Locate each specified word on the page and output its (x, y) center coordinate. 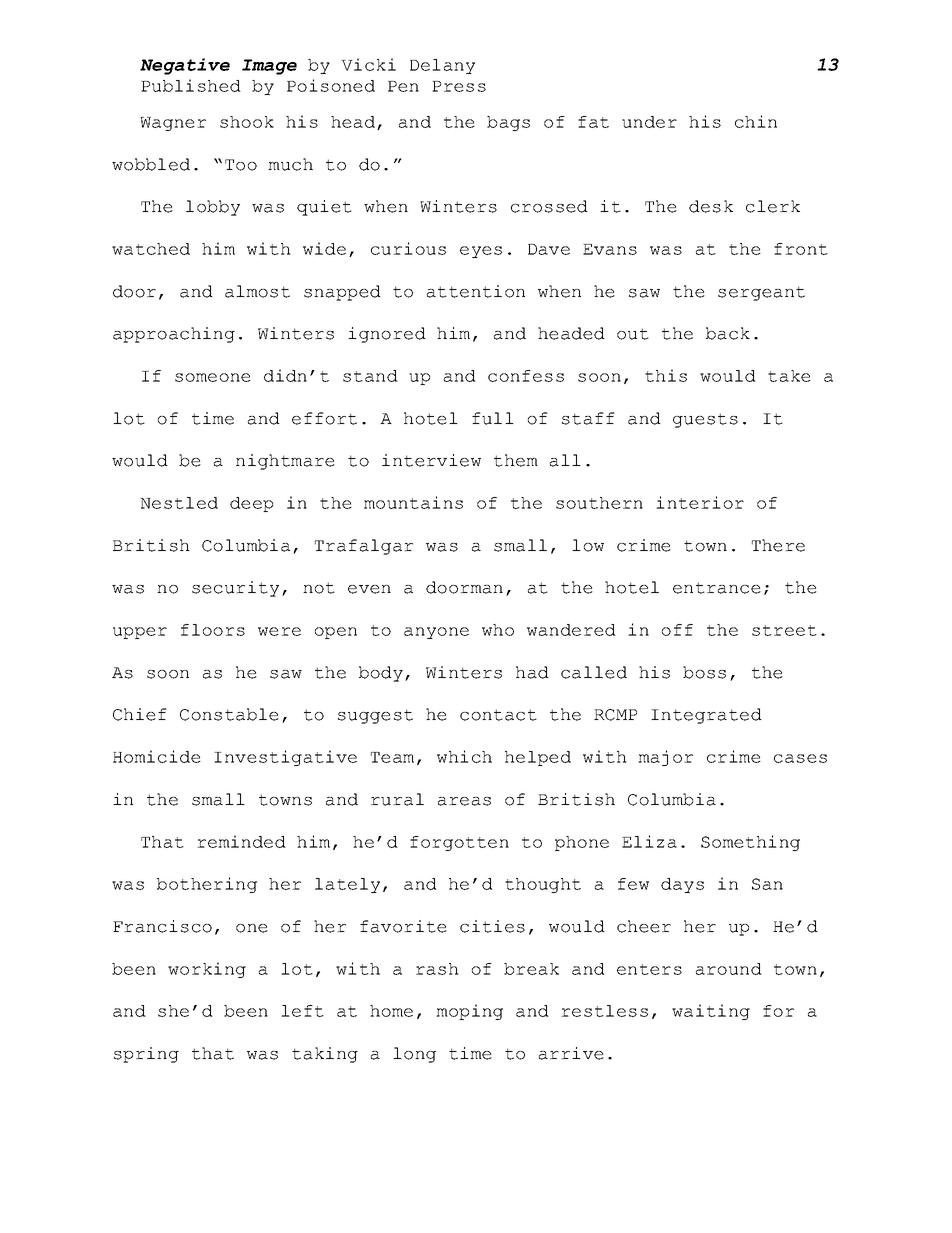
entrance (717, 588)
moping (469, 1012)
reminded (241, 841)
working (207, 970)
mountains (413, 502)
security (235, 589)
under (649, 122)
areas (464, 801)
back (728, 333)
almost (257, 291)
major (665, 758)
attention (476, 291)
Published (191, 85)
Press (459, 86)
